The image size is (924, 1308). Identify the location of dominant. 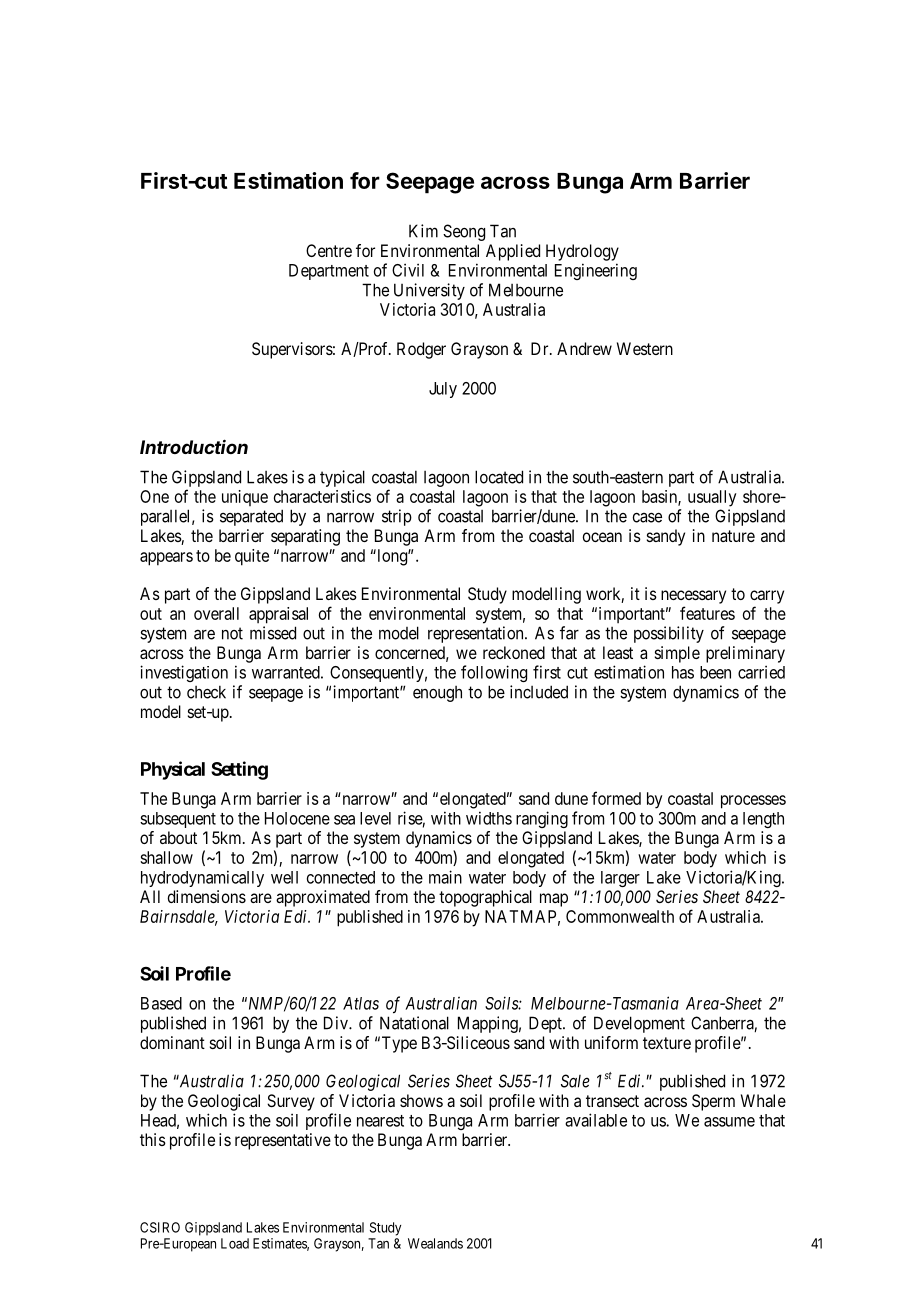
(172, 1042).
